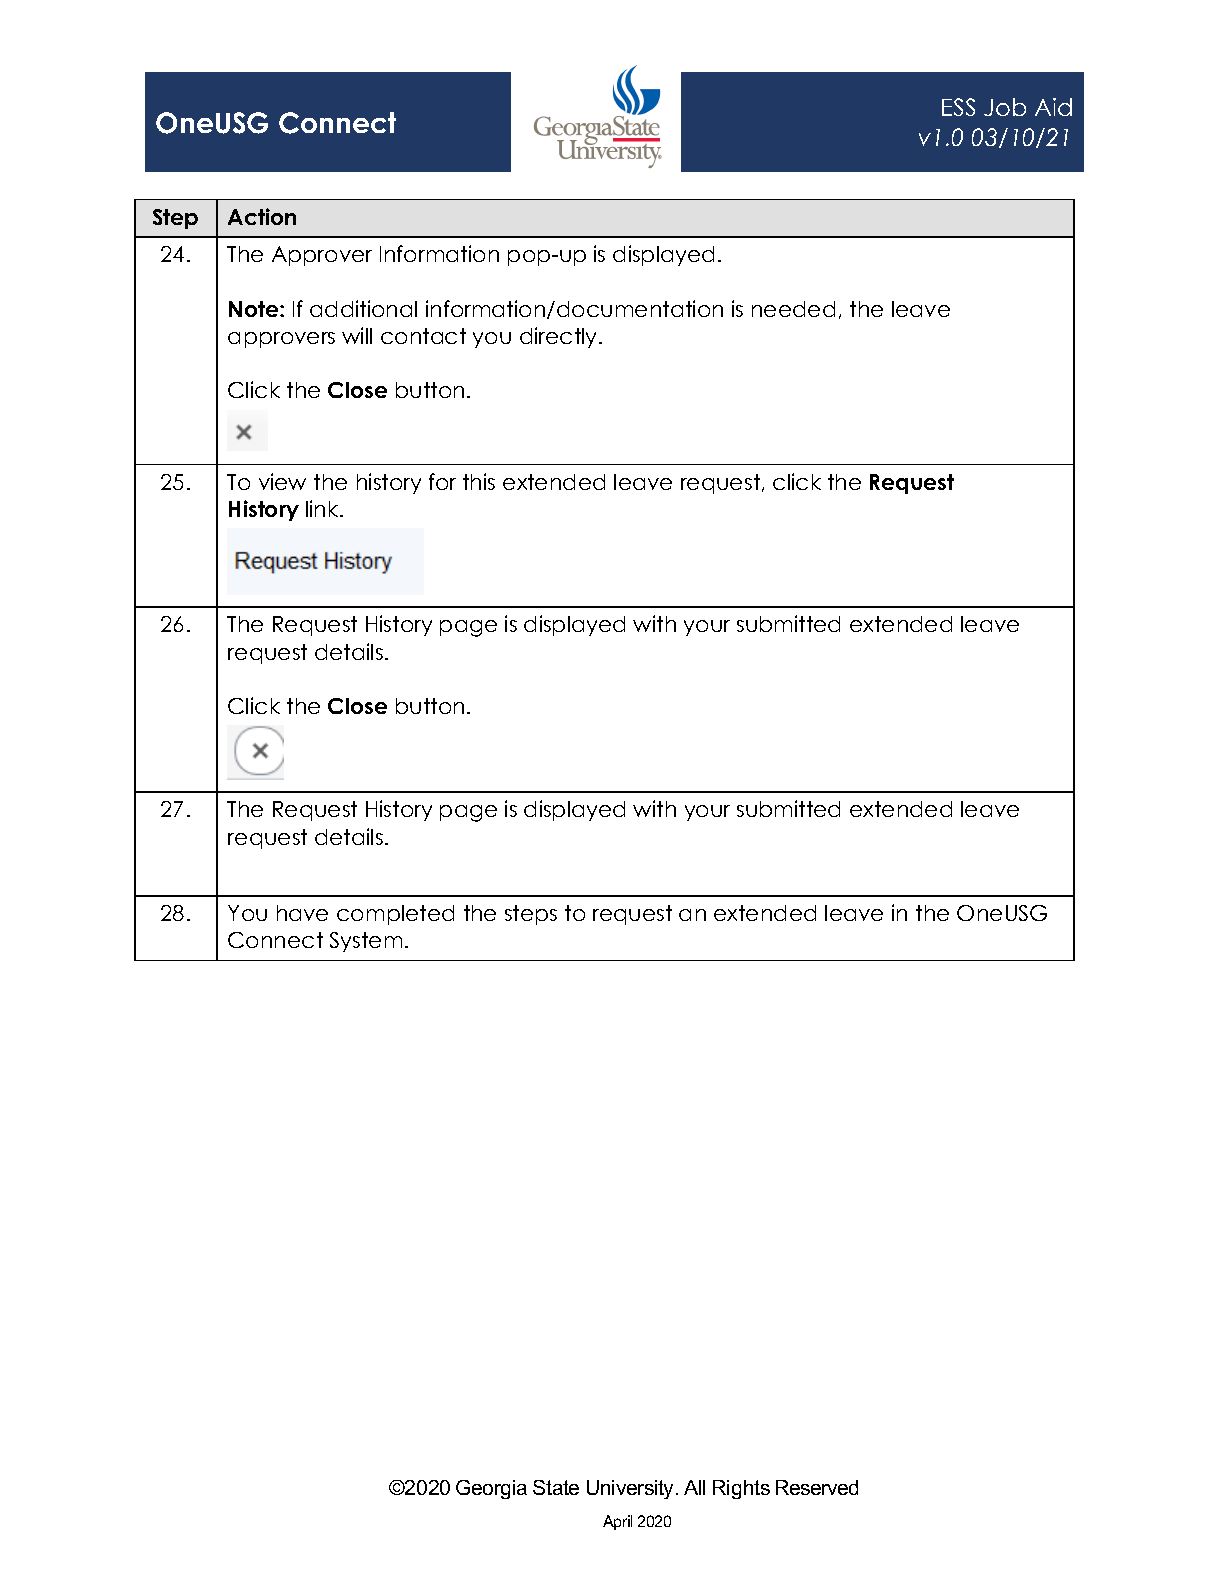 Image resolution: width=1230 pixels, height=1592 pixels. What do you see at coordinates (817, 1487) in the image?
I see `Reserved` at bounding box center [817, 1487].
